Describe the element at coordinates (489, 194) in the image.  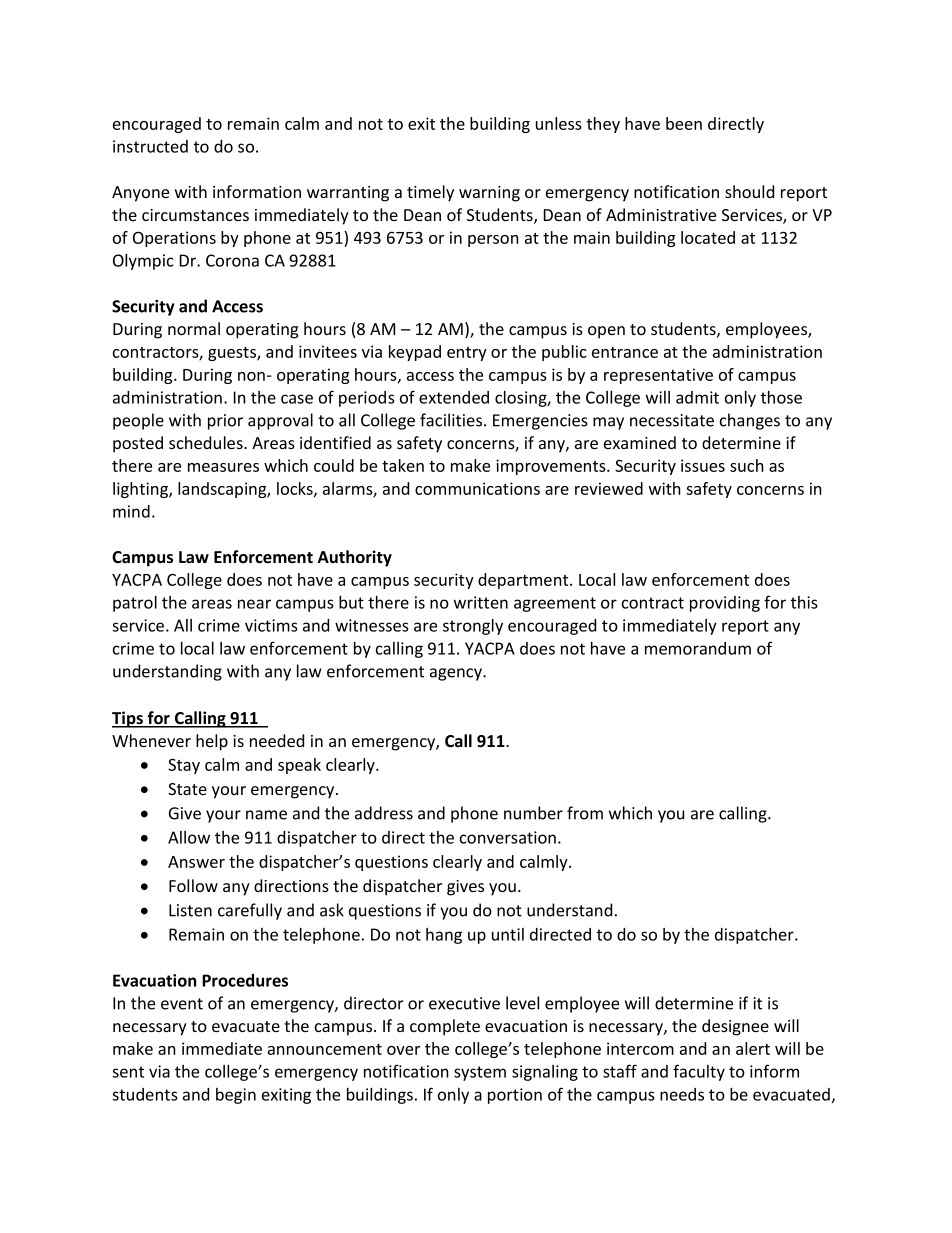
I see `warning` at that location.
